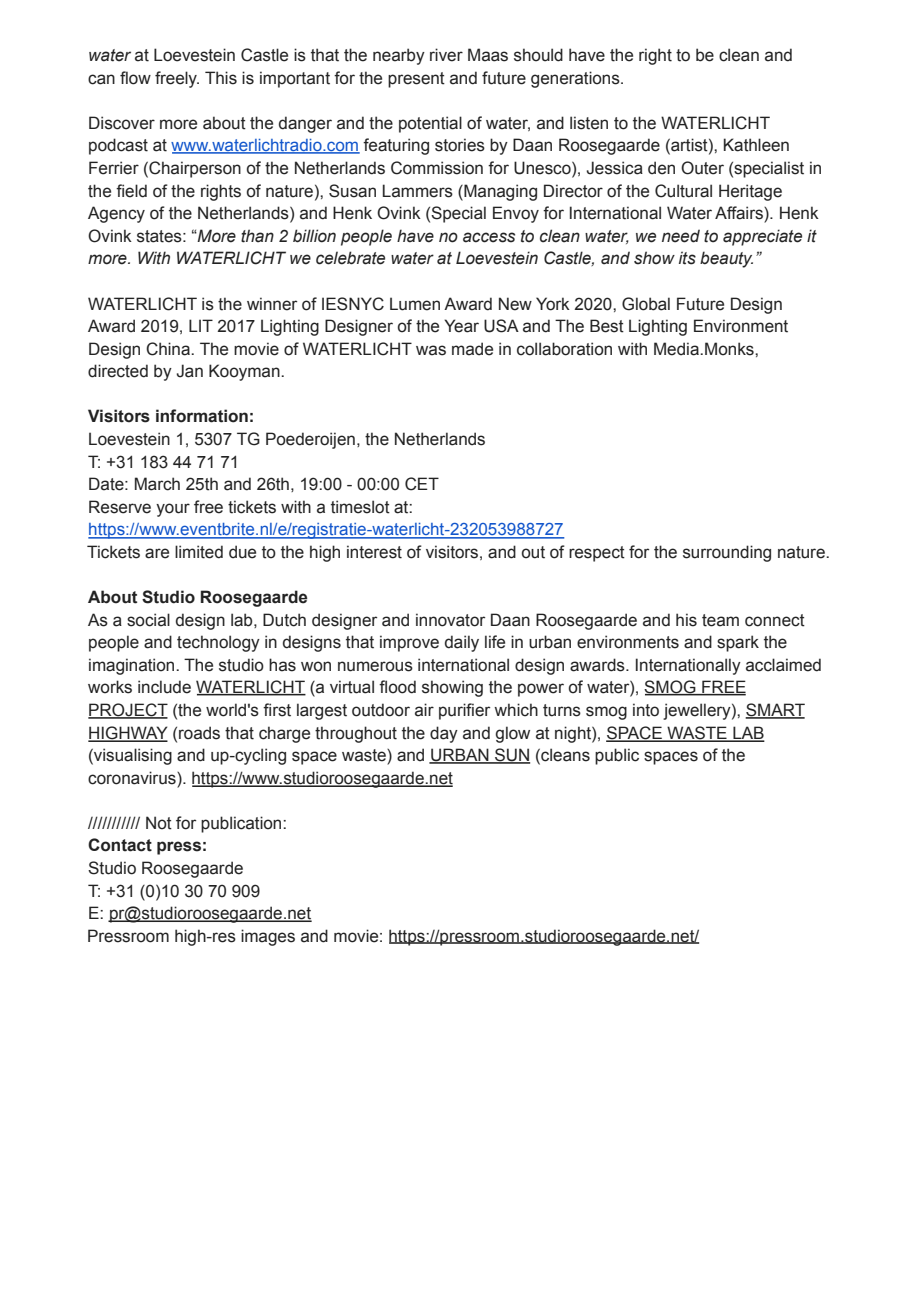  I want to click on your, so click(173, 510).
